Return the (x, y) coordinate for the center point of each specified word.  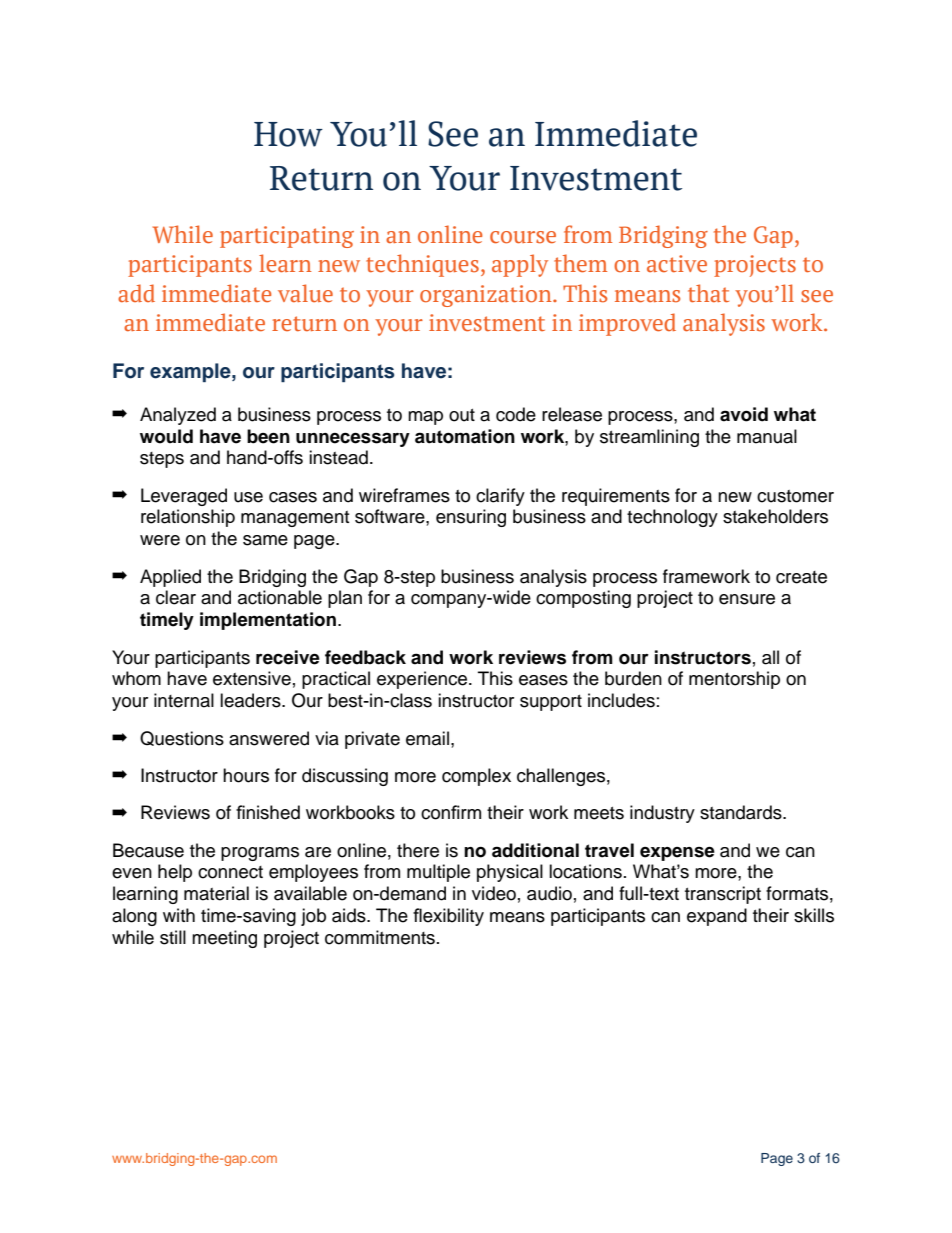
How (288, 134)
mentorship (734, 680)
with (179, 915)
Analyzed (178, 416)
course (523, 237)
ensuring (471, 518)
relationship (188, 518)
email (427, 738)
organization (487, 296)
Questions (182, 738)
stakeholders (775, 516)
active (677, 264)
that (708, 293)
